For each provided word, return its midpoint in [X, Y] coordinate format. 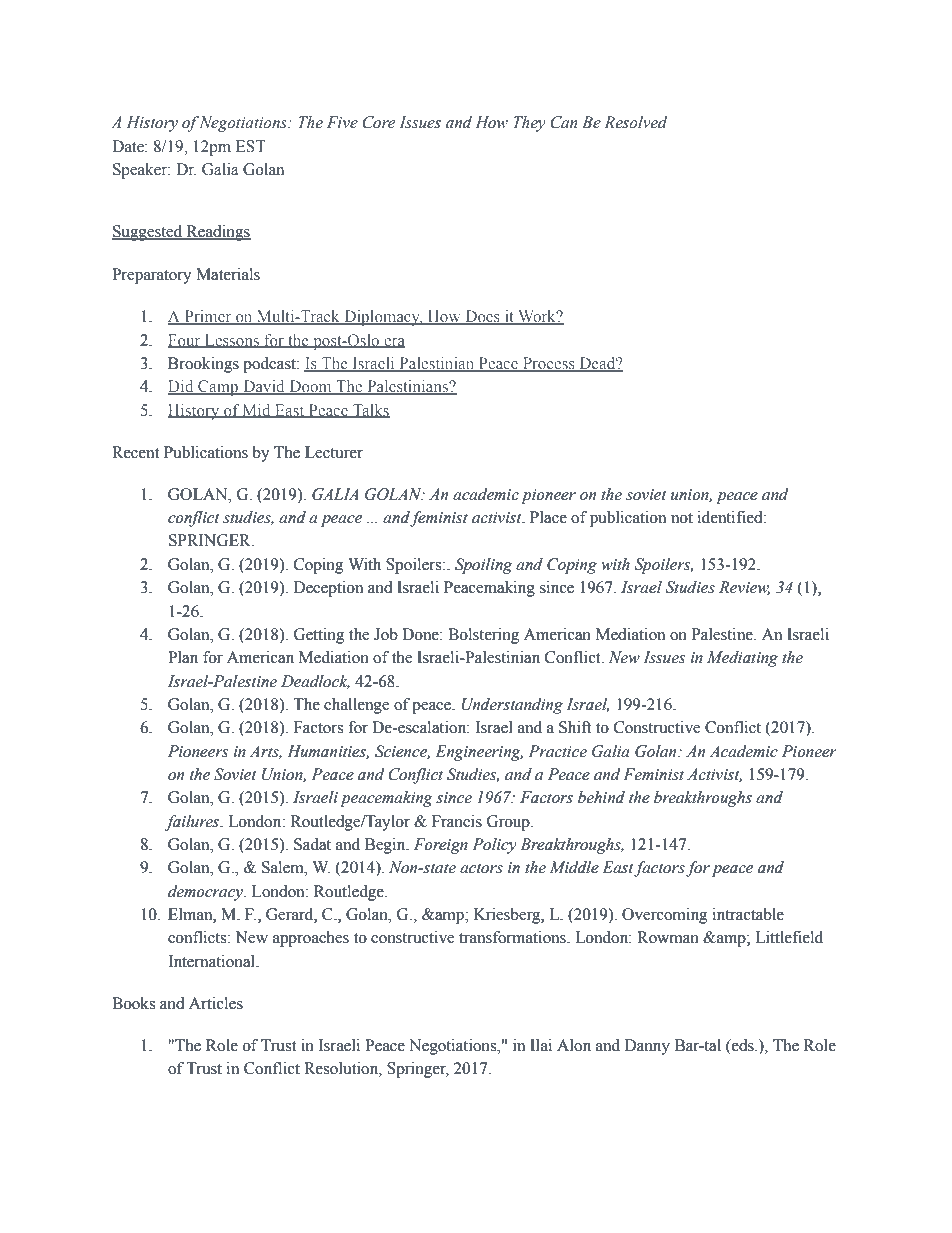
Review [744, 588]
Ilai [541, 1045]
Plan [183, 657]
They [529, 124]
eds [743, 1045]
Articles [216, 1003]
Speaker [141, 171]
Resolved [635, 122]
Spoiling [483, 566]
